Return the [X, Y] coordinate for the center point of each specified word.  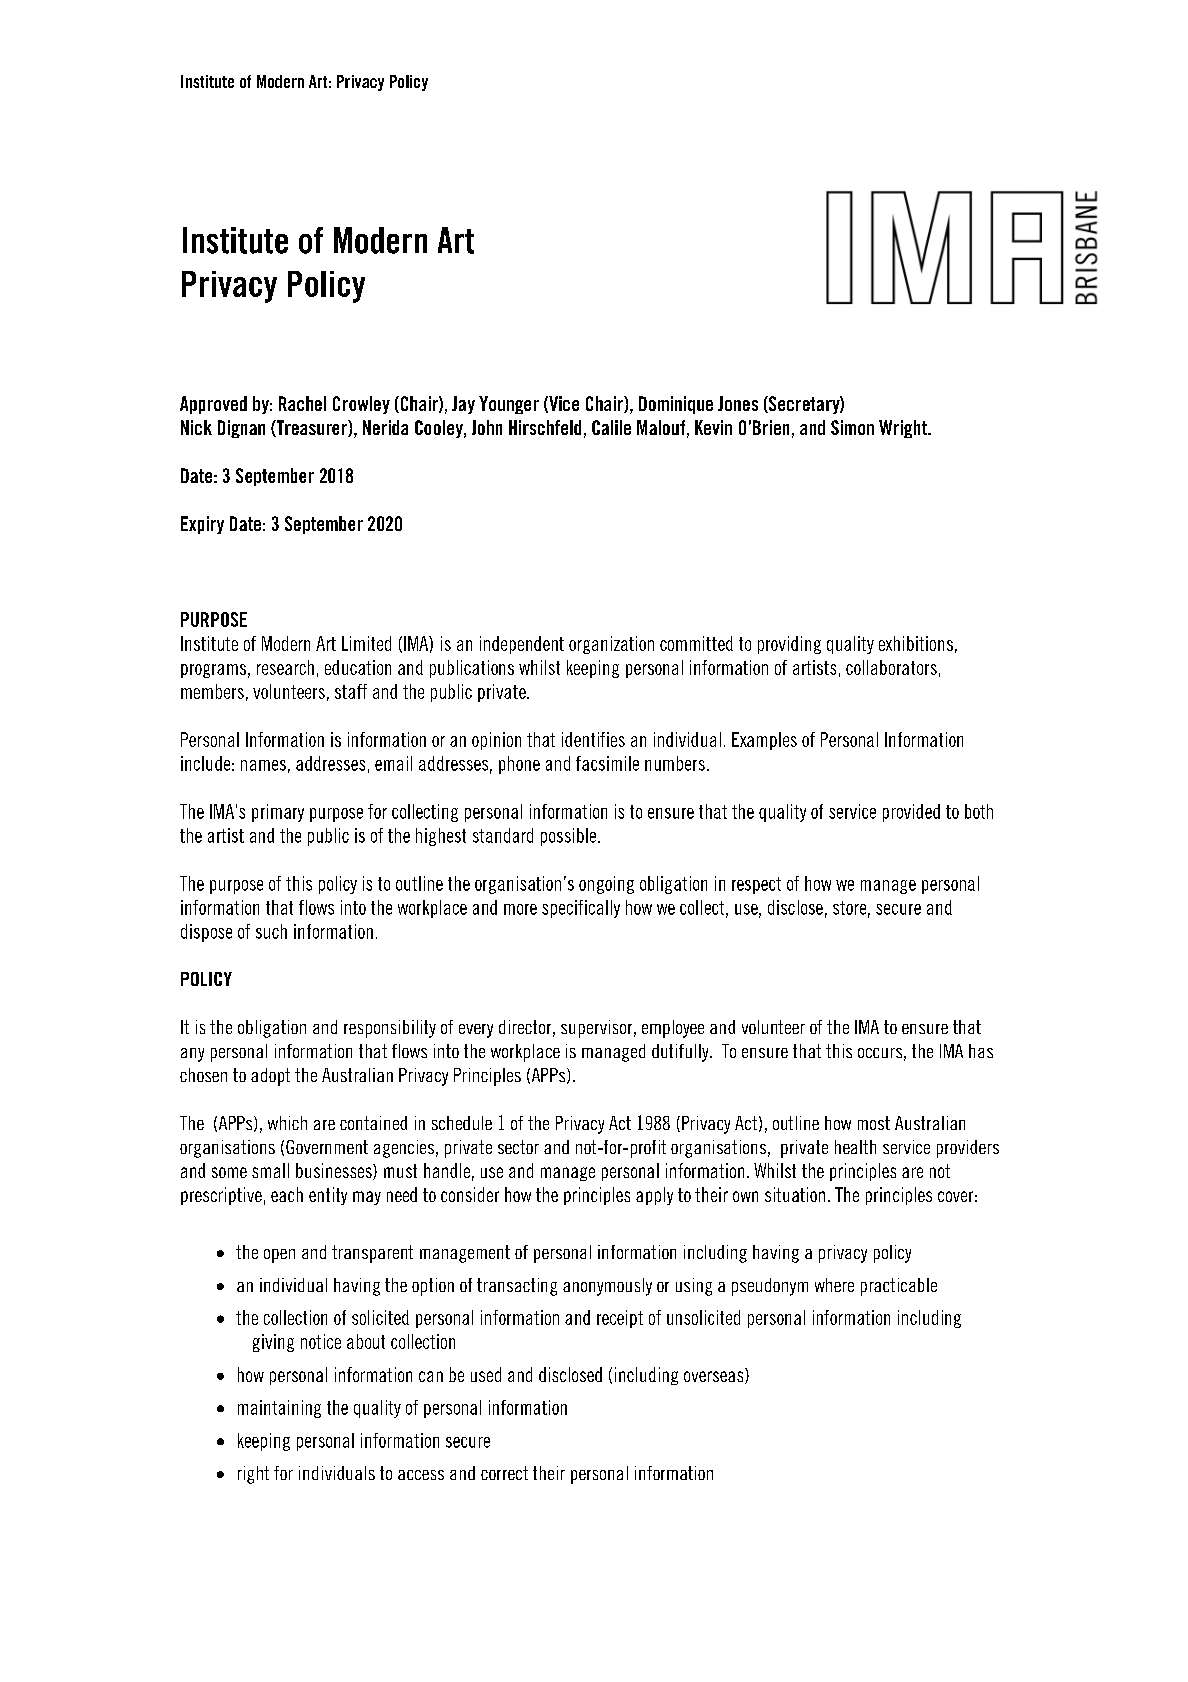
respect [756, 885]
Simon [852, 427]
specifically [581, 909]
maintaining [279, 1409]
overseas [715, 1377]
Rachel [302, 403]
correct [504, 1473]
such [271, 931]
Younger [509, 405]
